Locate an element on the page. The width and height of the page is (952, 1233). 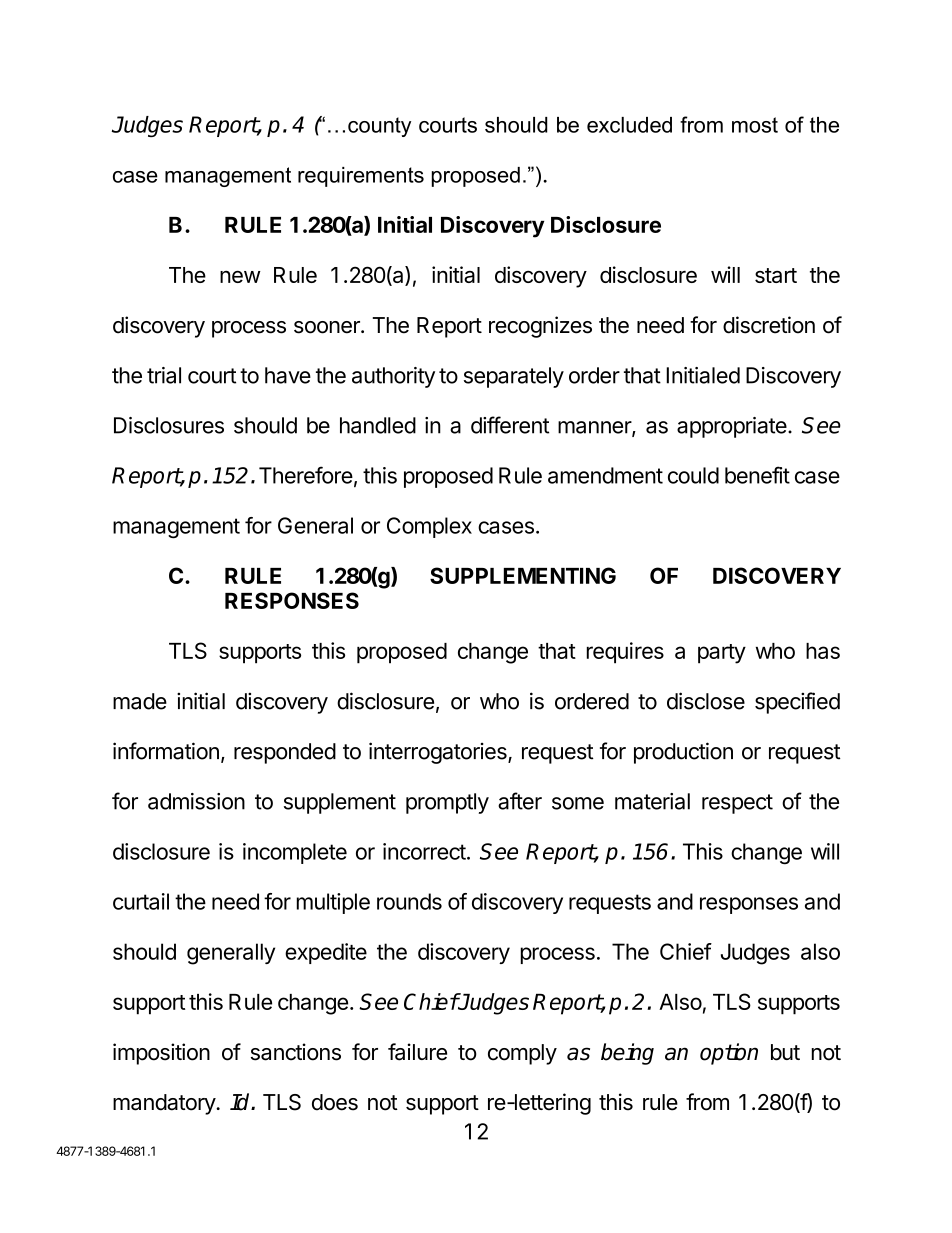
county is located at coordinates (379, 127).
